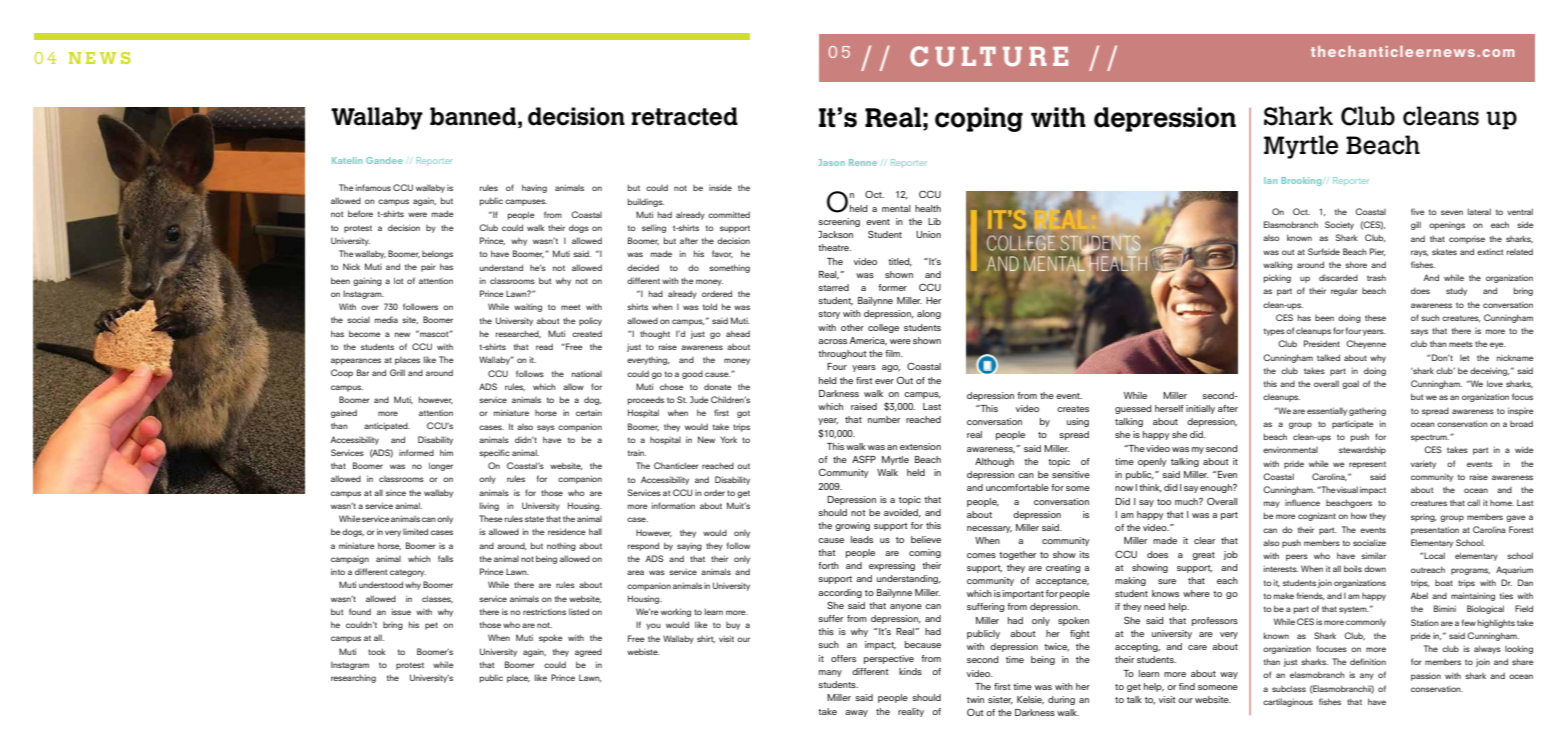 This image has width=1568, height=749. What do you see at coordinates (518, 334) in the image?
I see `researched` at bounding box center [518, 334].
